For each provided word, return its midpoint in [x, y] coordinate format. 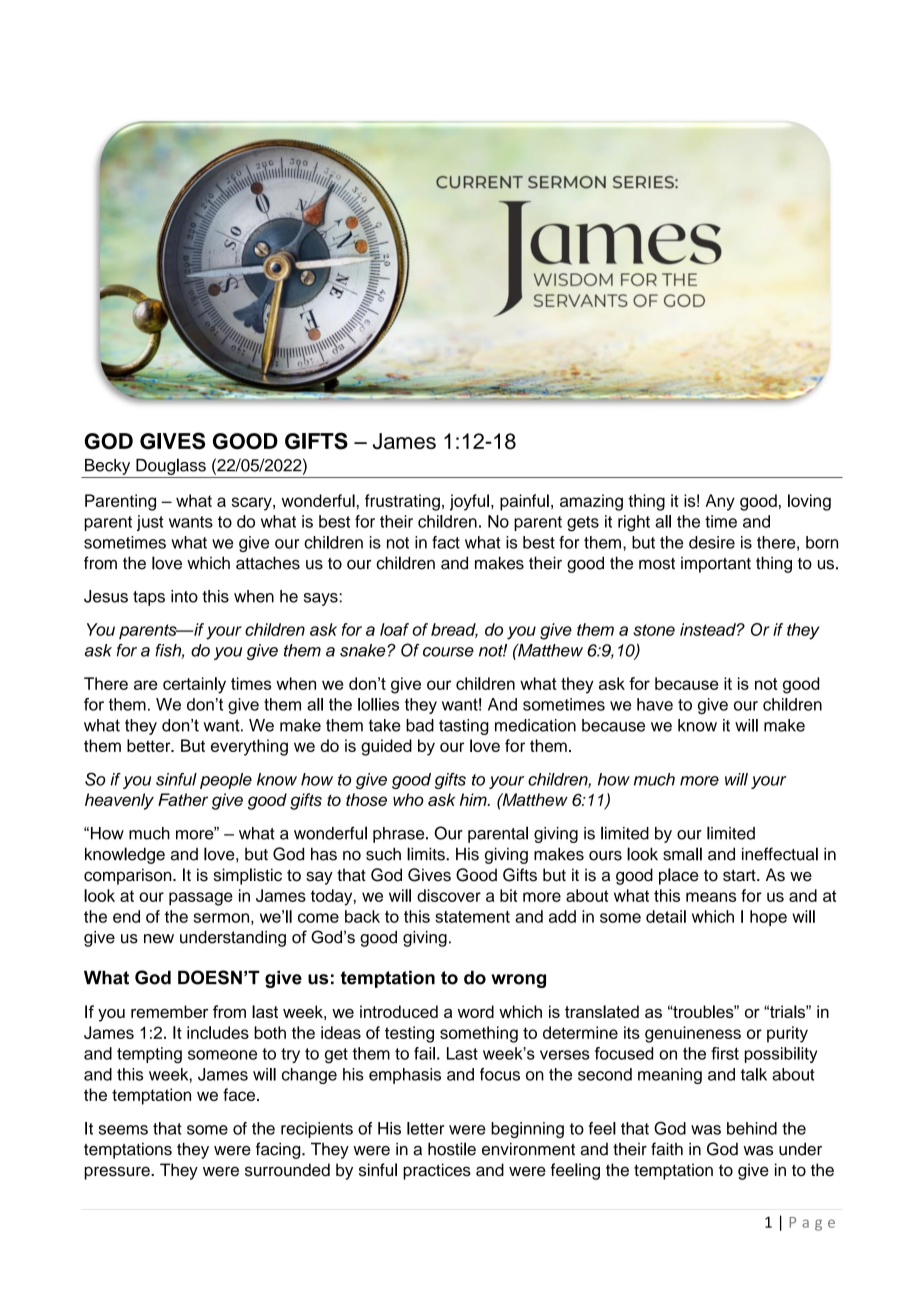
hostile [452, 1149]
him [474, 799]
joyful [469, 502]
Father [183, 799]
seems [123, 1130]
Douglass [171, 466]
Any [720, 502]
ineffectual [780, 854]
